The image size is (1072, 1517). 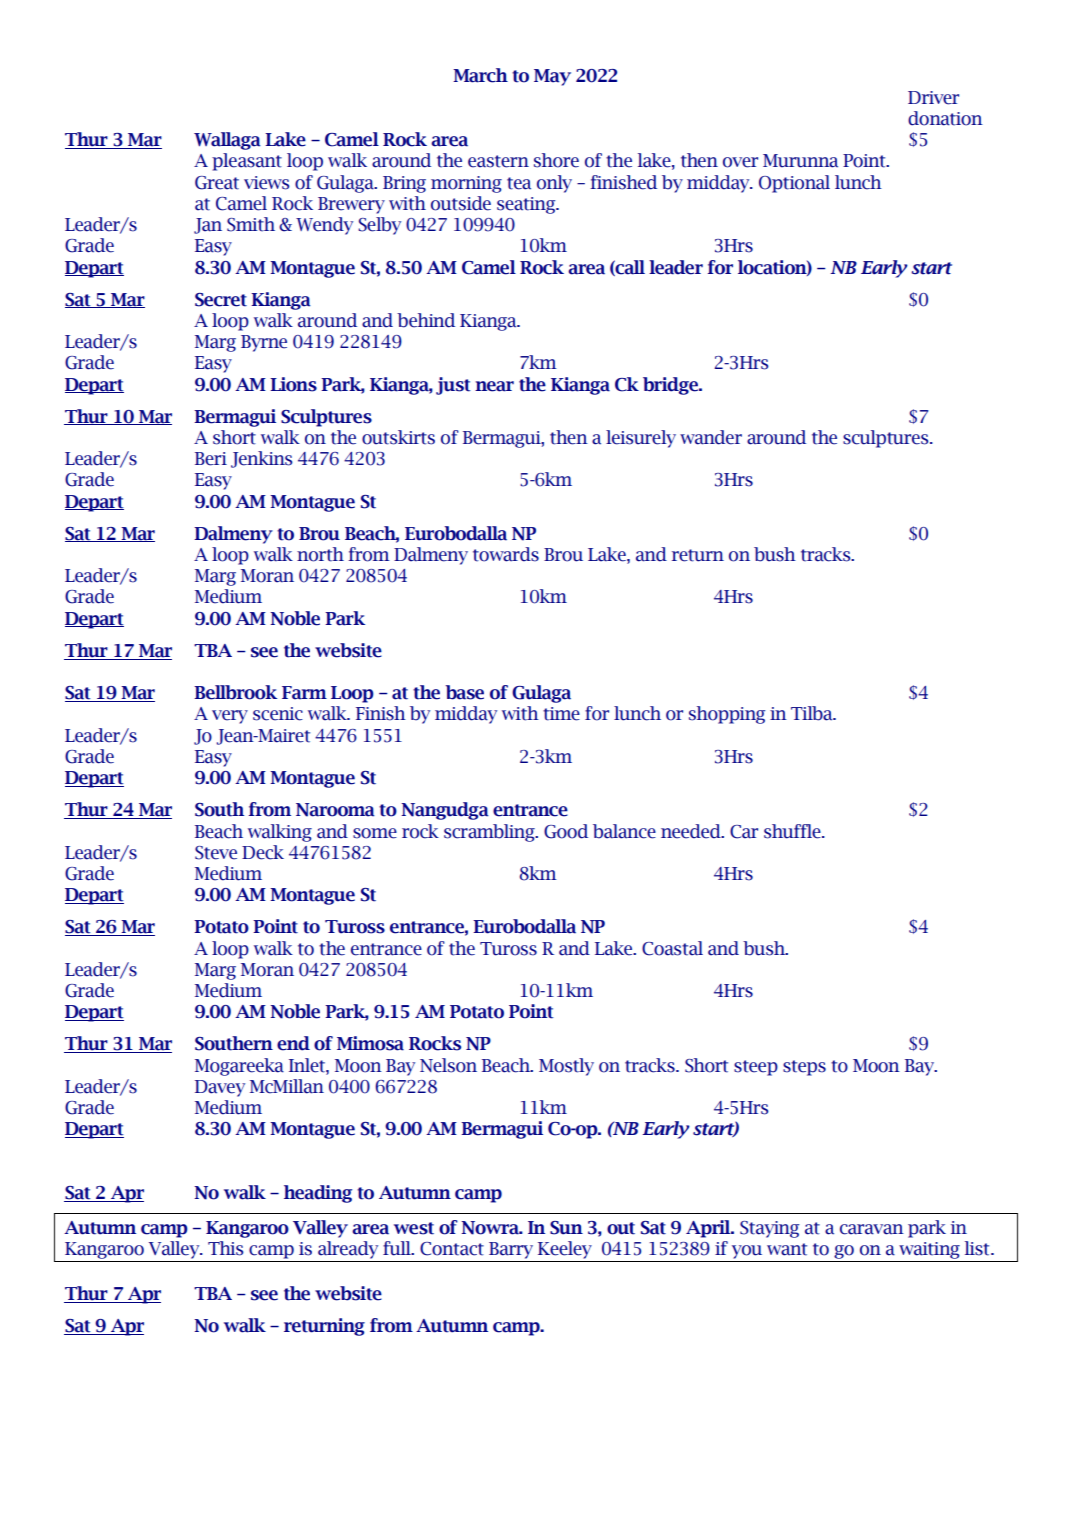 I want to click on Driver, so click(x=933, y=98).
